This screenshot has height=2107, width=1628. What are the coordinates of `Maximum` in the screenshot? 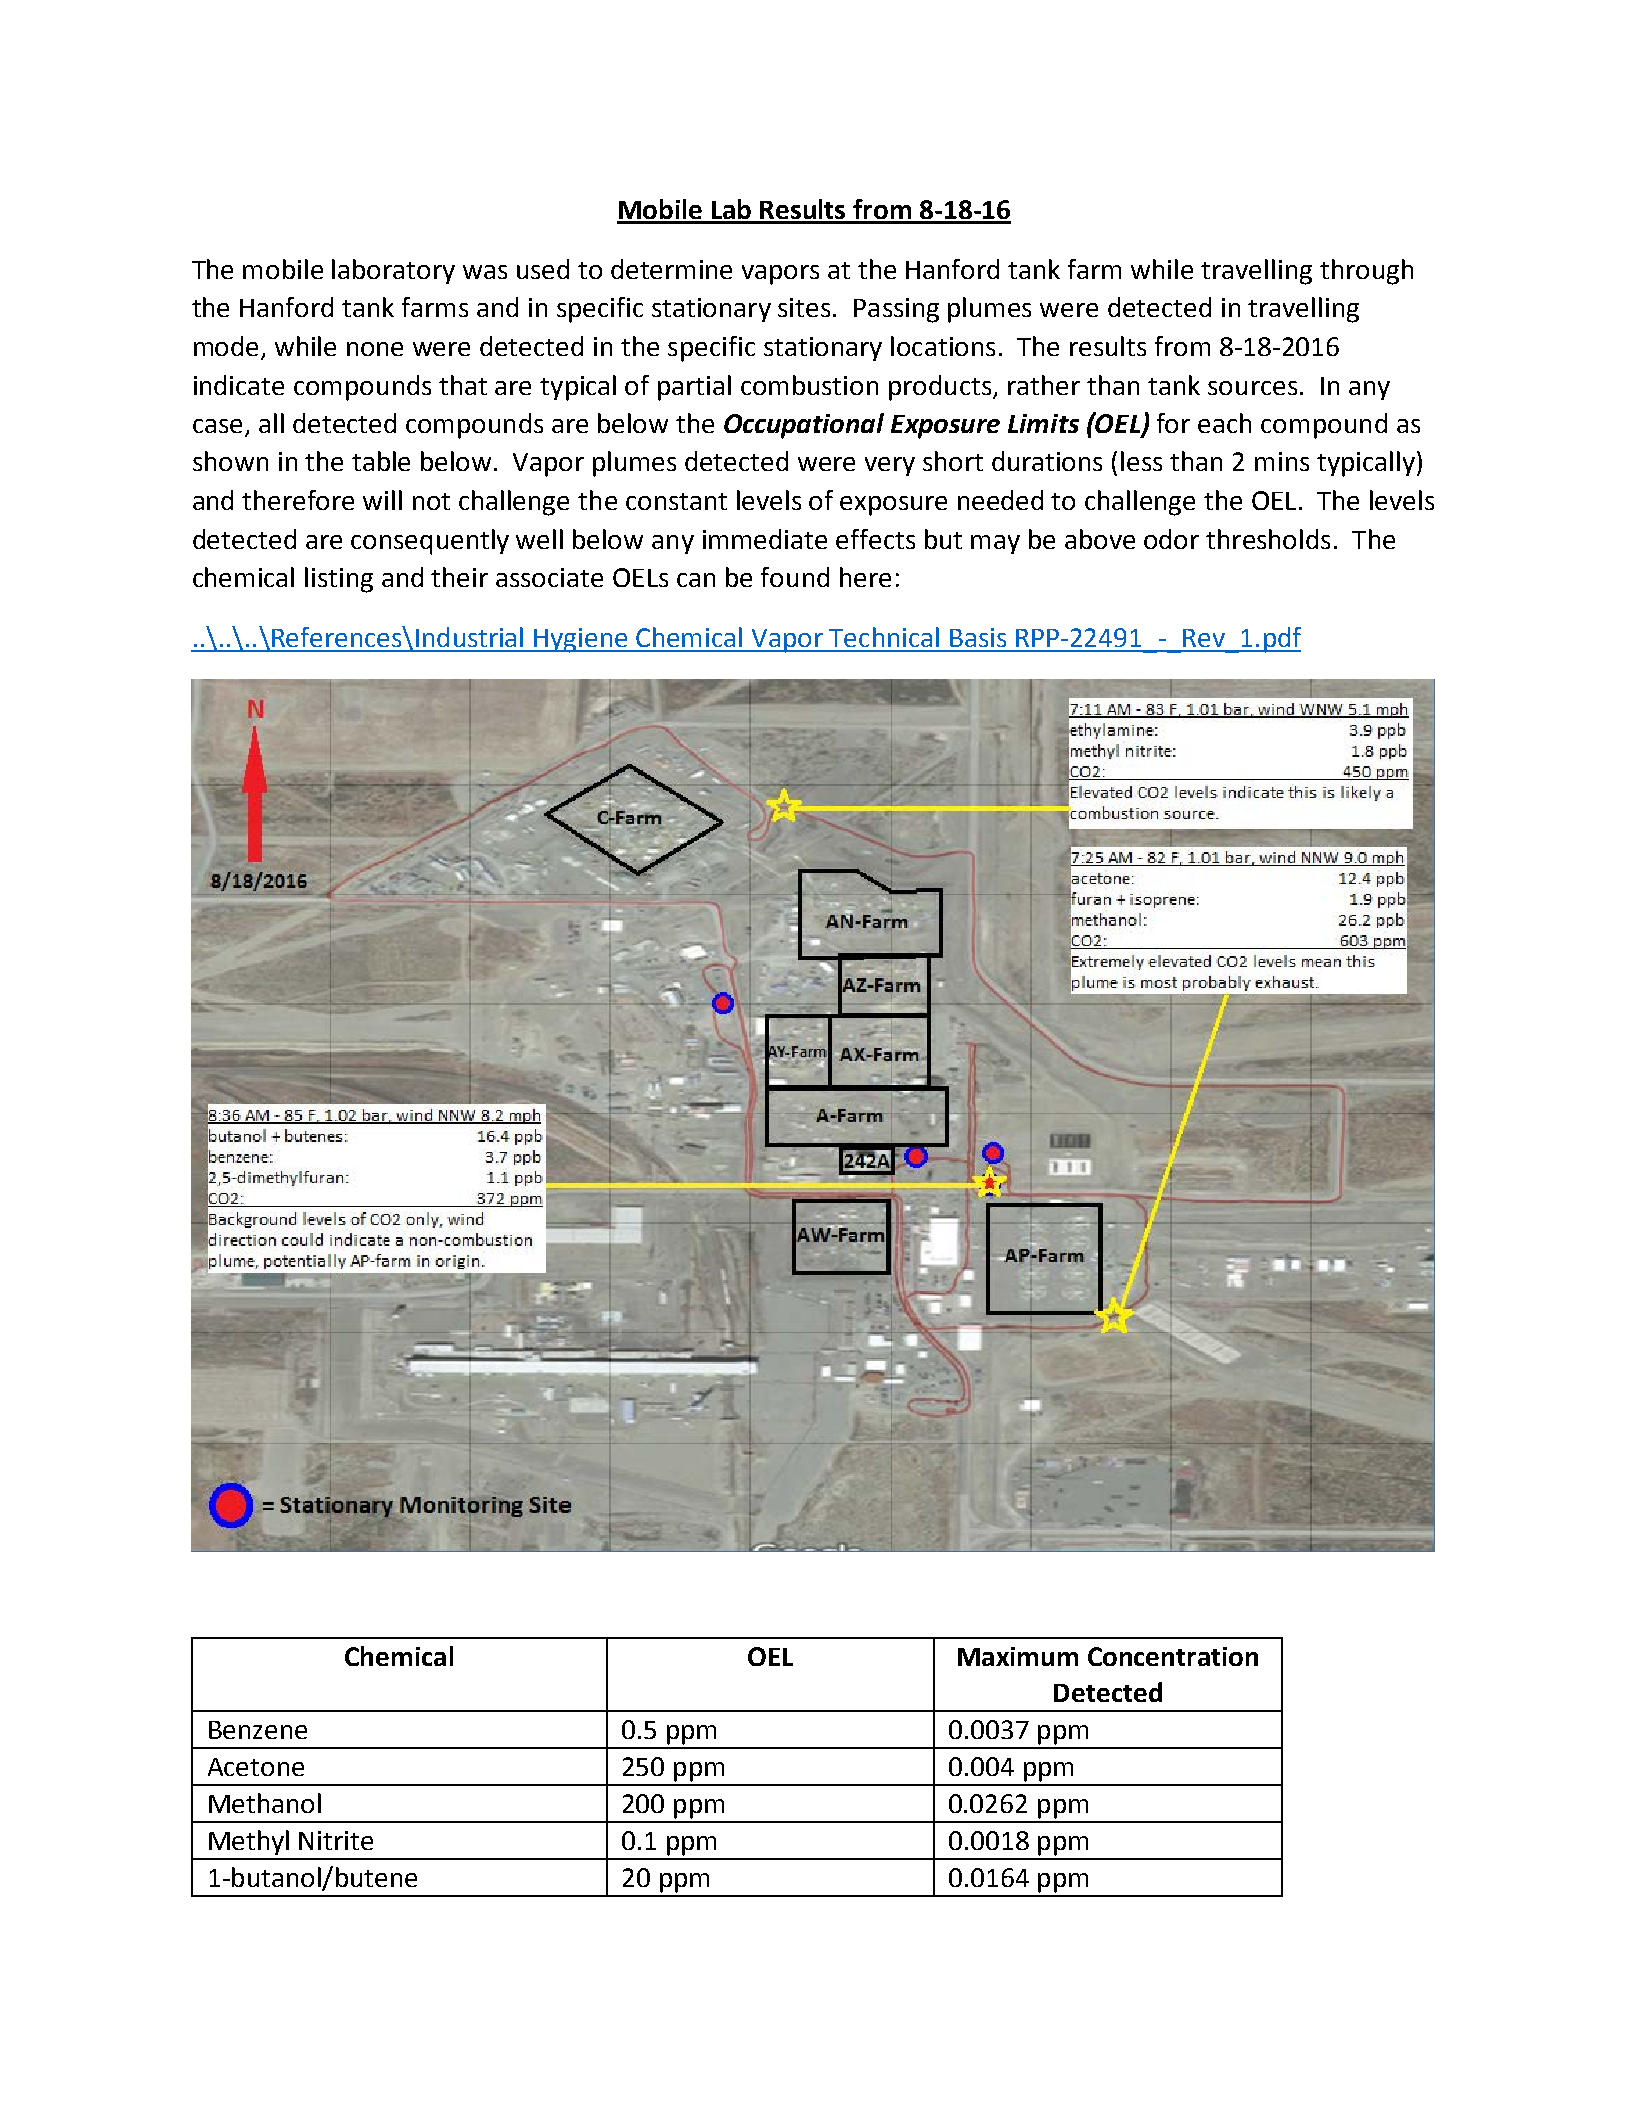 It's located at (1018, 1656).
